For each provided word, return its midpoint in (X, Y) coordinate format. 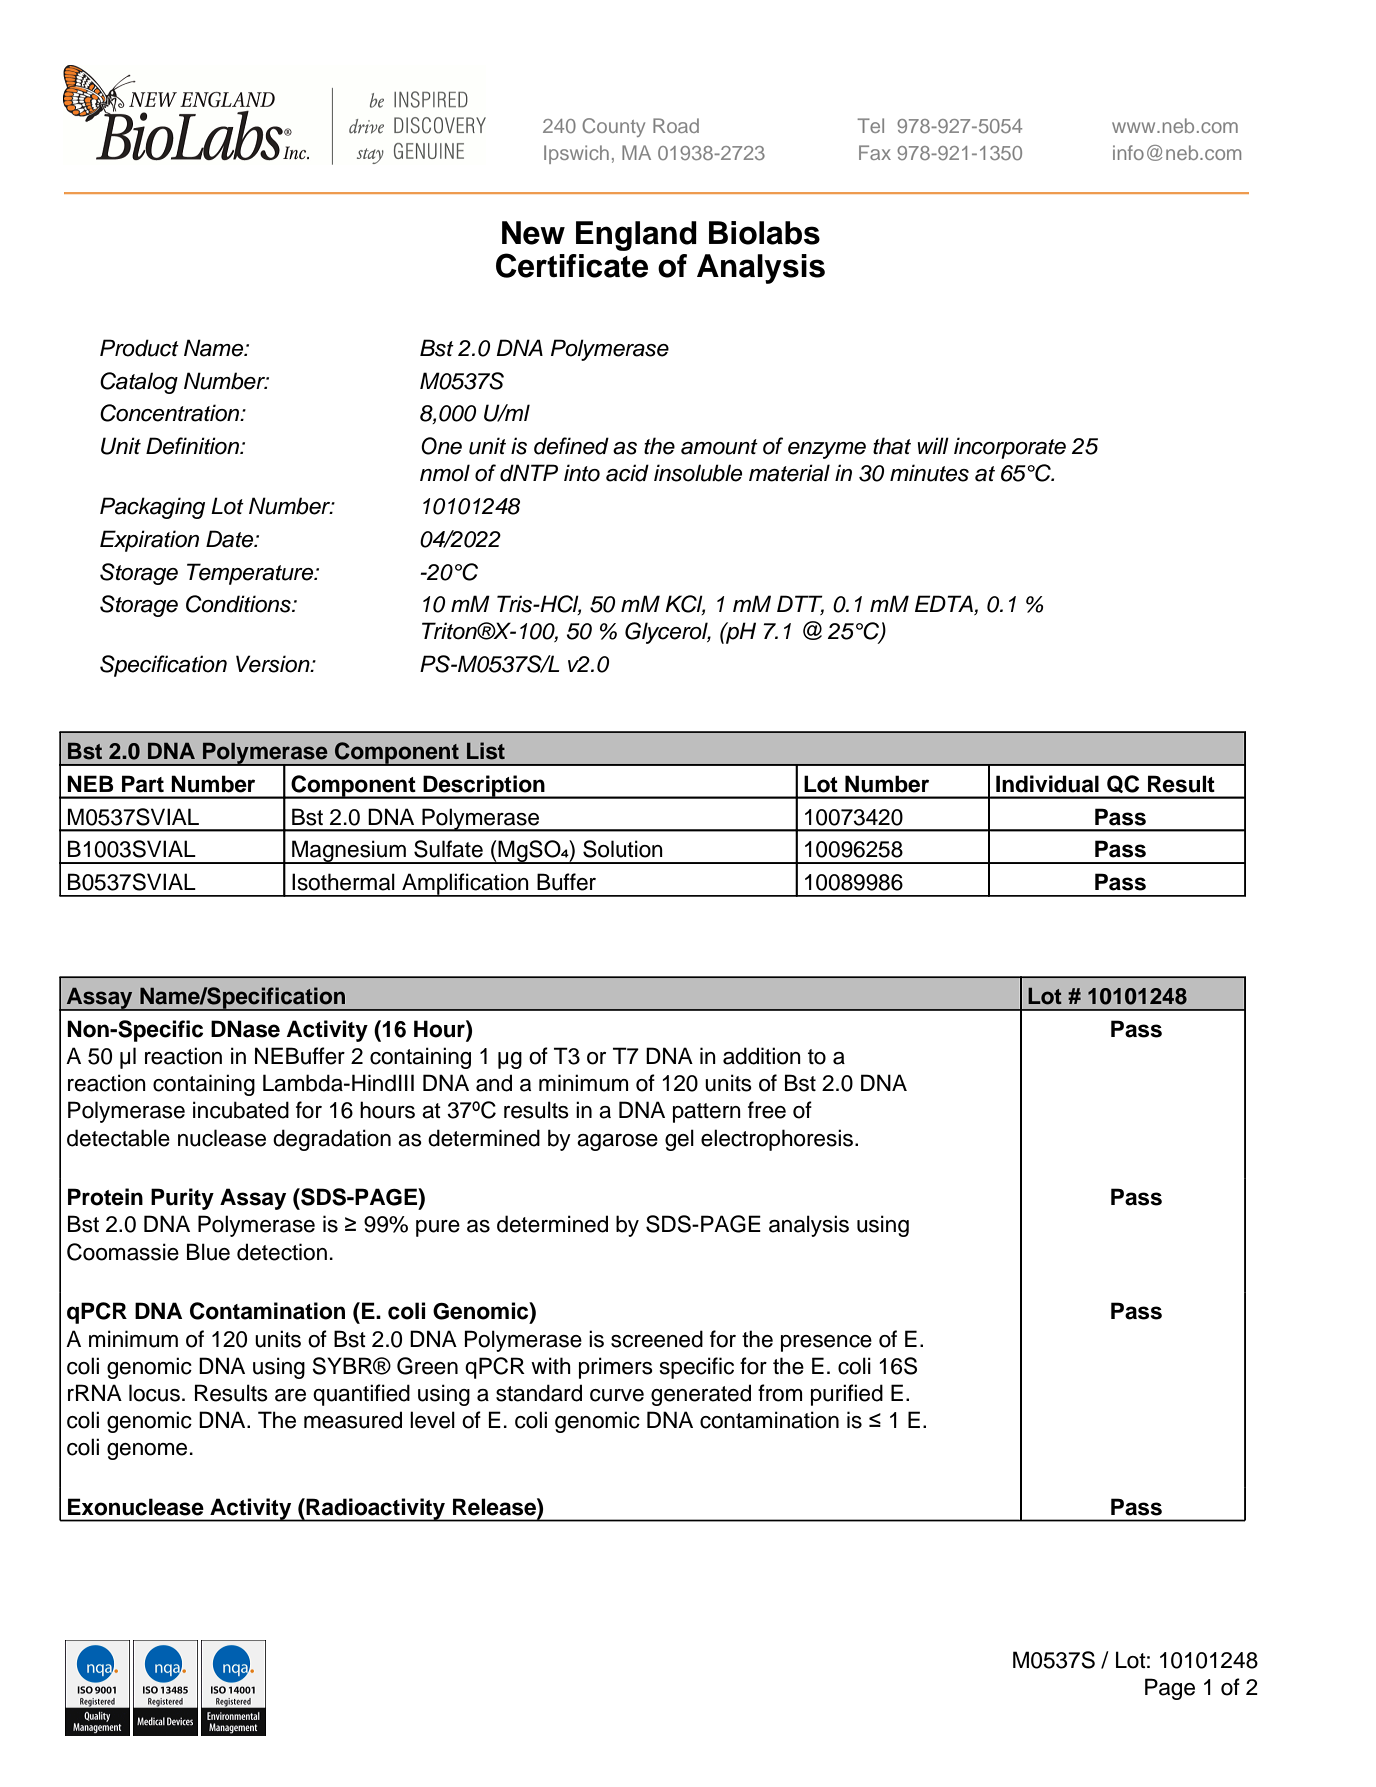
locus (154, 1393)
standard (539, 1393)
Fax (875, 152)
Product (139, 348)
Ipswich (576, 154)
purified (847, 1395)
